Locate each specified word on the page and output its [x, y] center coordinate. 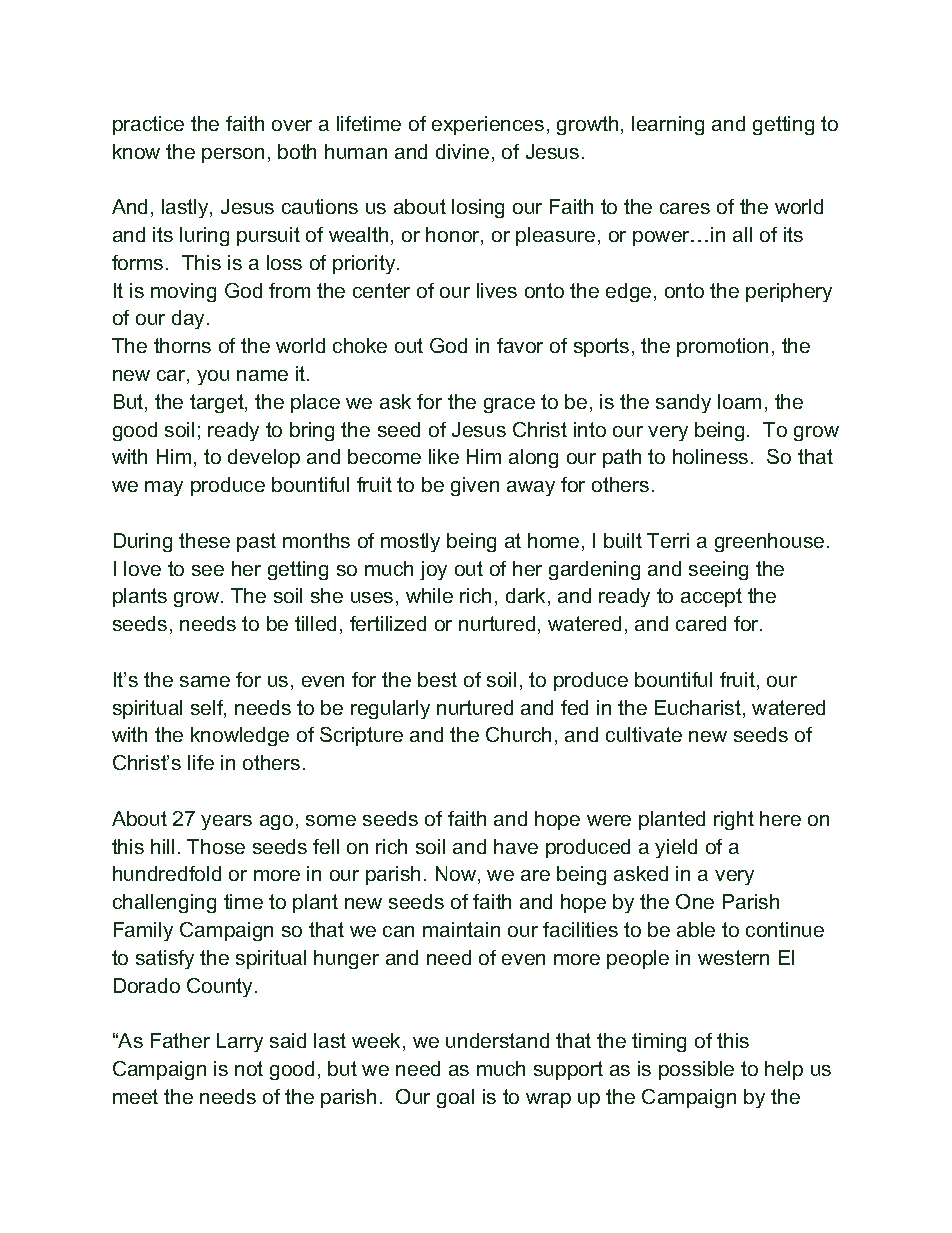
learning [668, 125]
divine [462, 151]
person [233, 155]
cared [701, 623]
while [429, 595]
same [205, 681]
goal [455, 1098]
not [249, 1068]
